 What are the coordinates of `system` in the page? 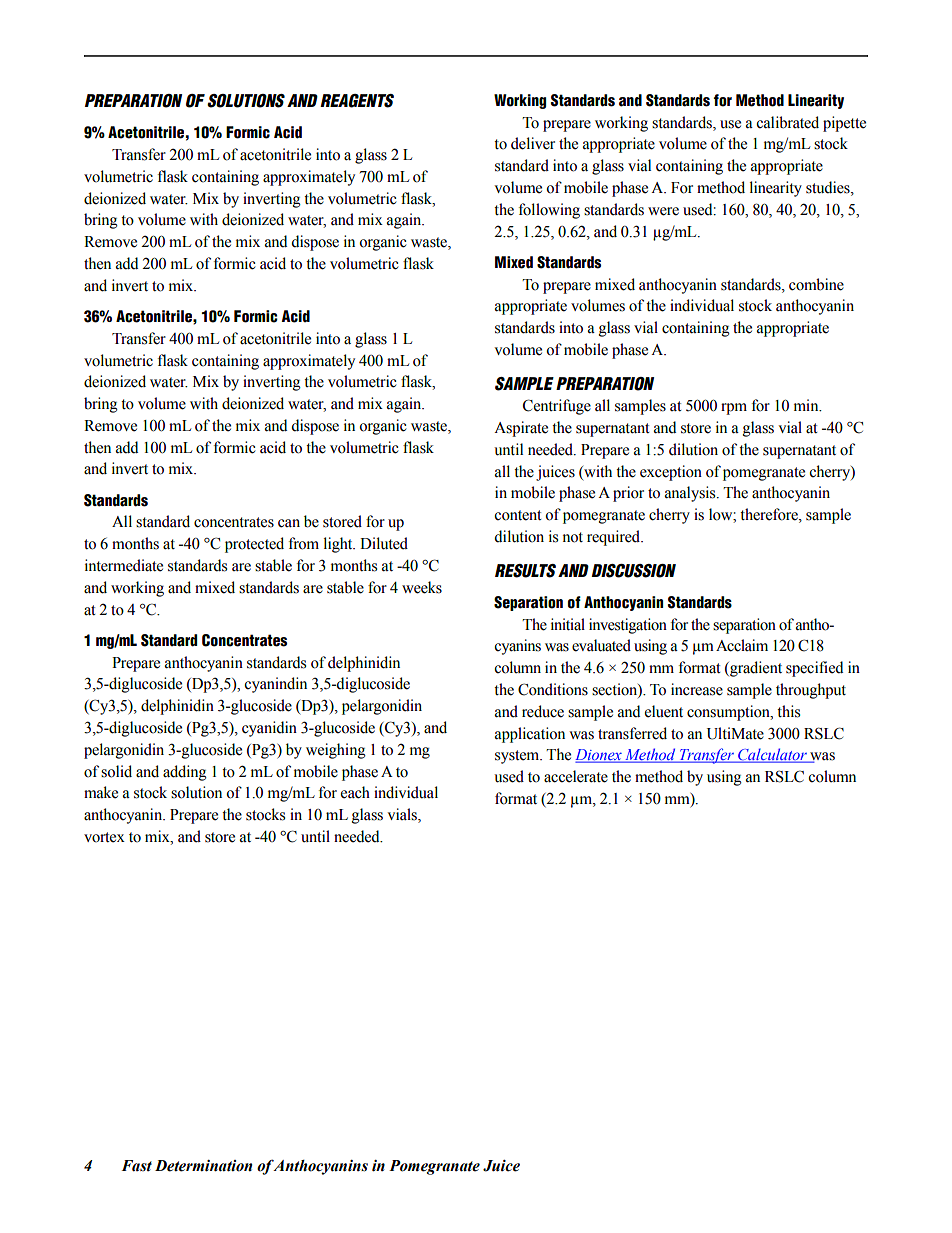 It's located at (518, 757).
